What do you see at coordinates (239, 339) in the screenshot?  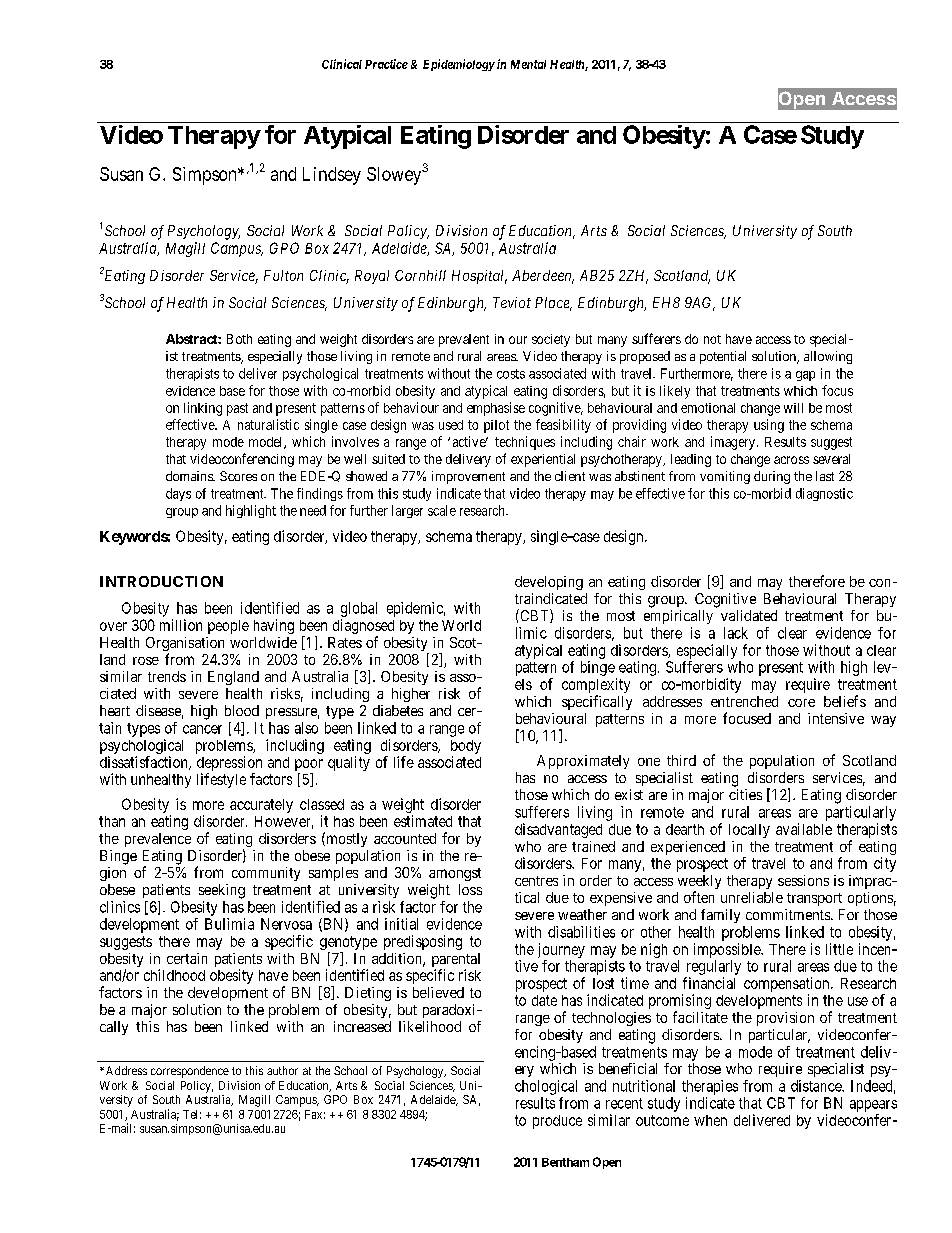 I see `Both` at bounding box center [239, 339].
